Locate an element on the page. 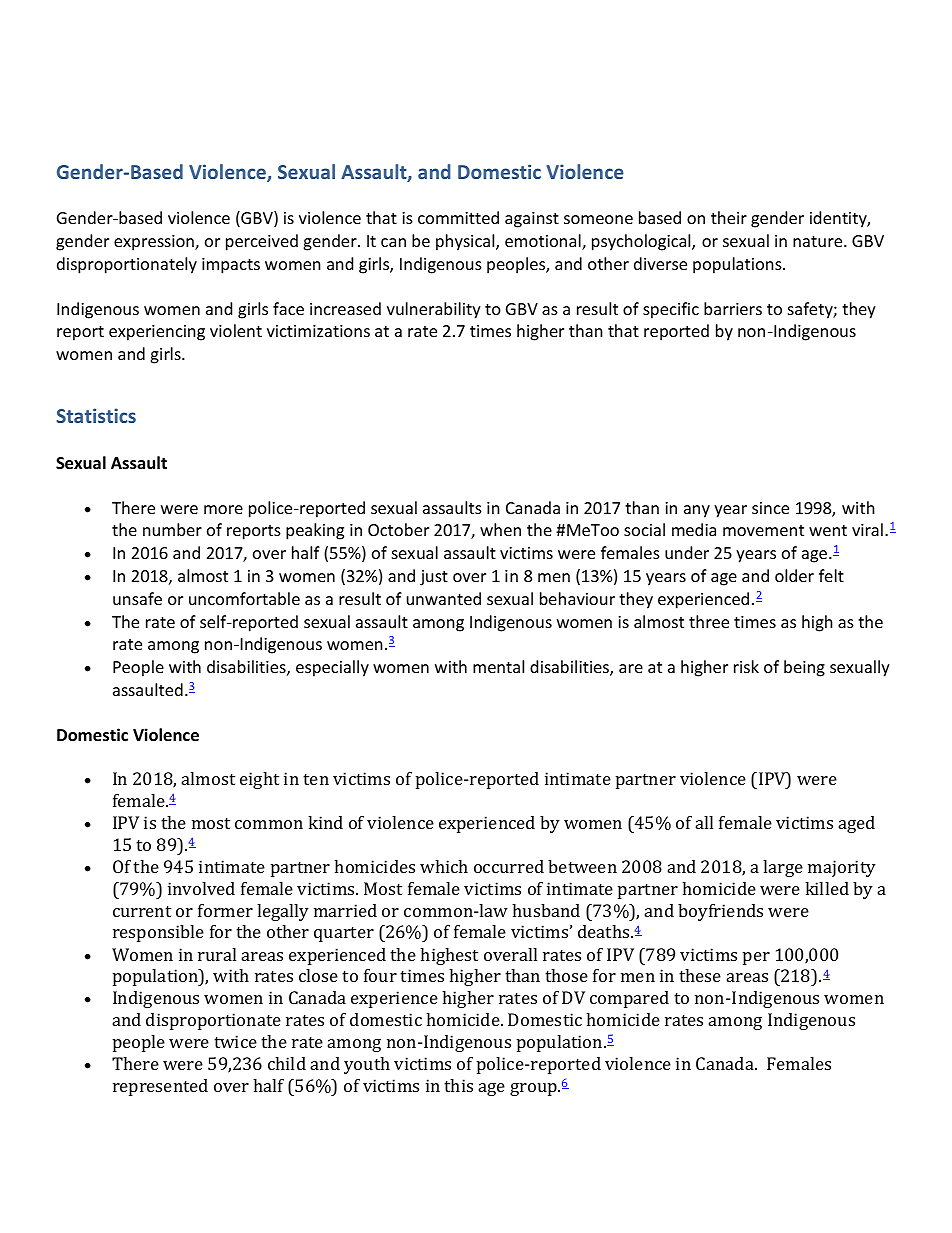 Image resolution: width=952 pixels, height=1233 pixels. physical is located at coordinates (466, 242).
